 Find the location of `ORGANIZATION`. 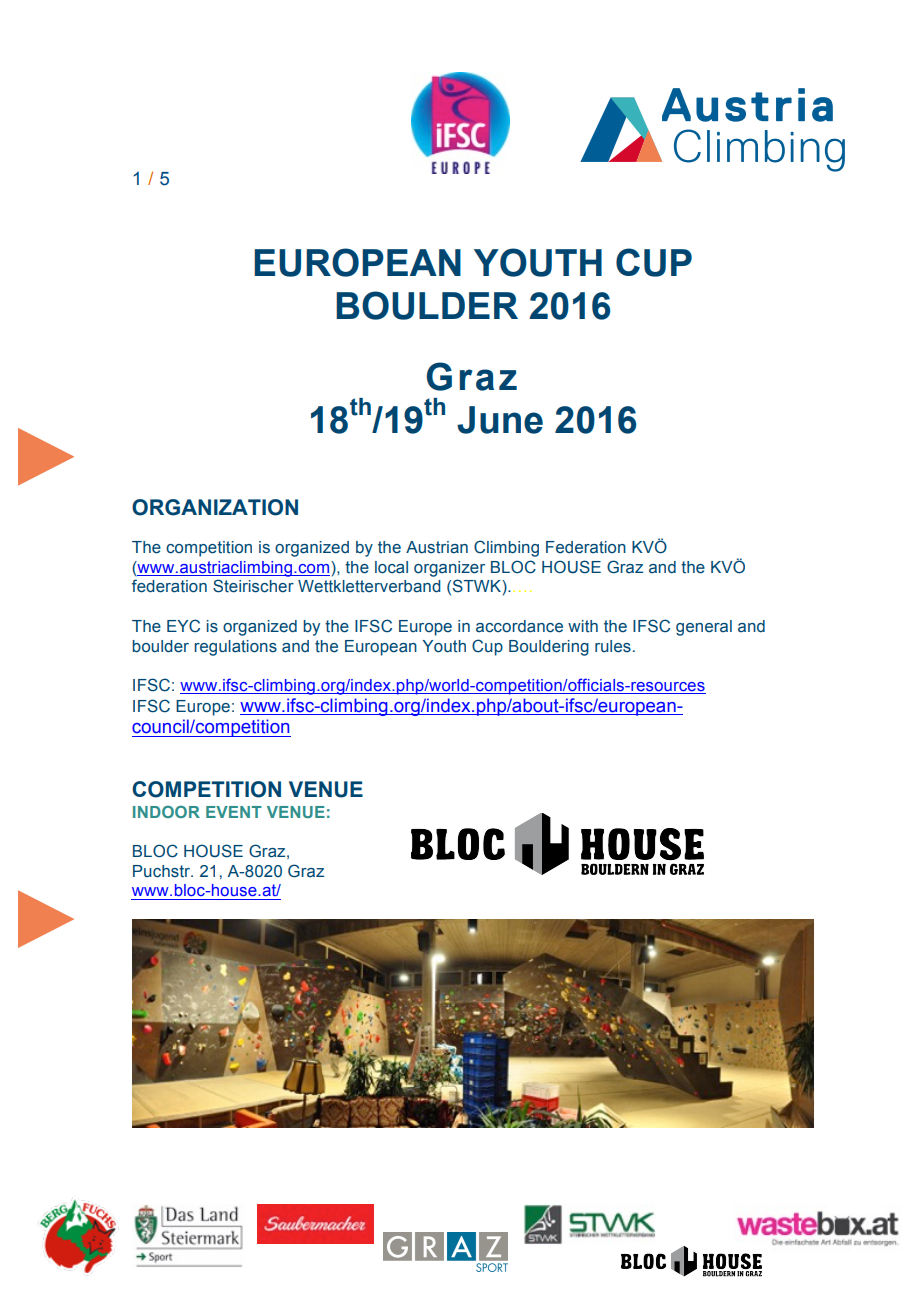

ORGANIZATION is located at coordinates (215, 507).
